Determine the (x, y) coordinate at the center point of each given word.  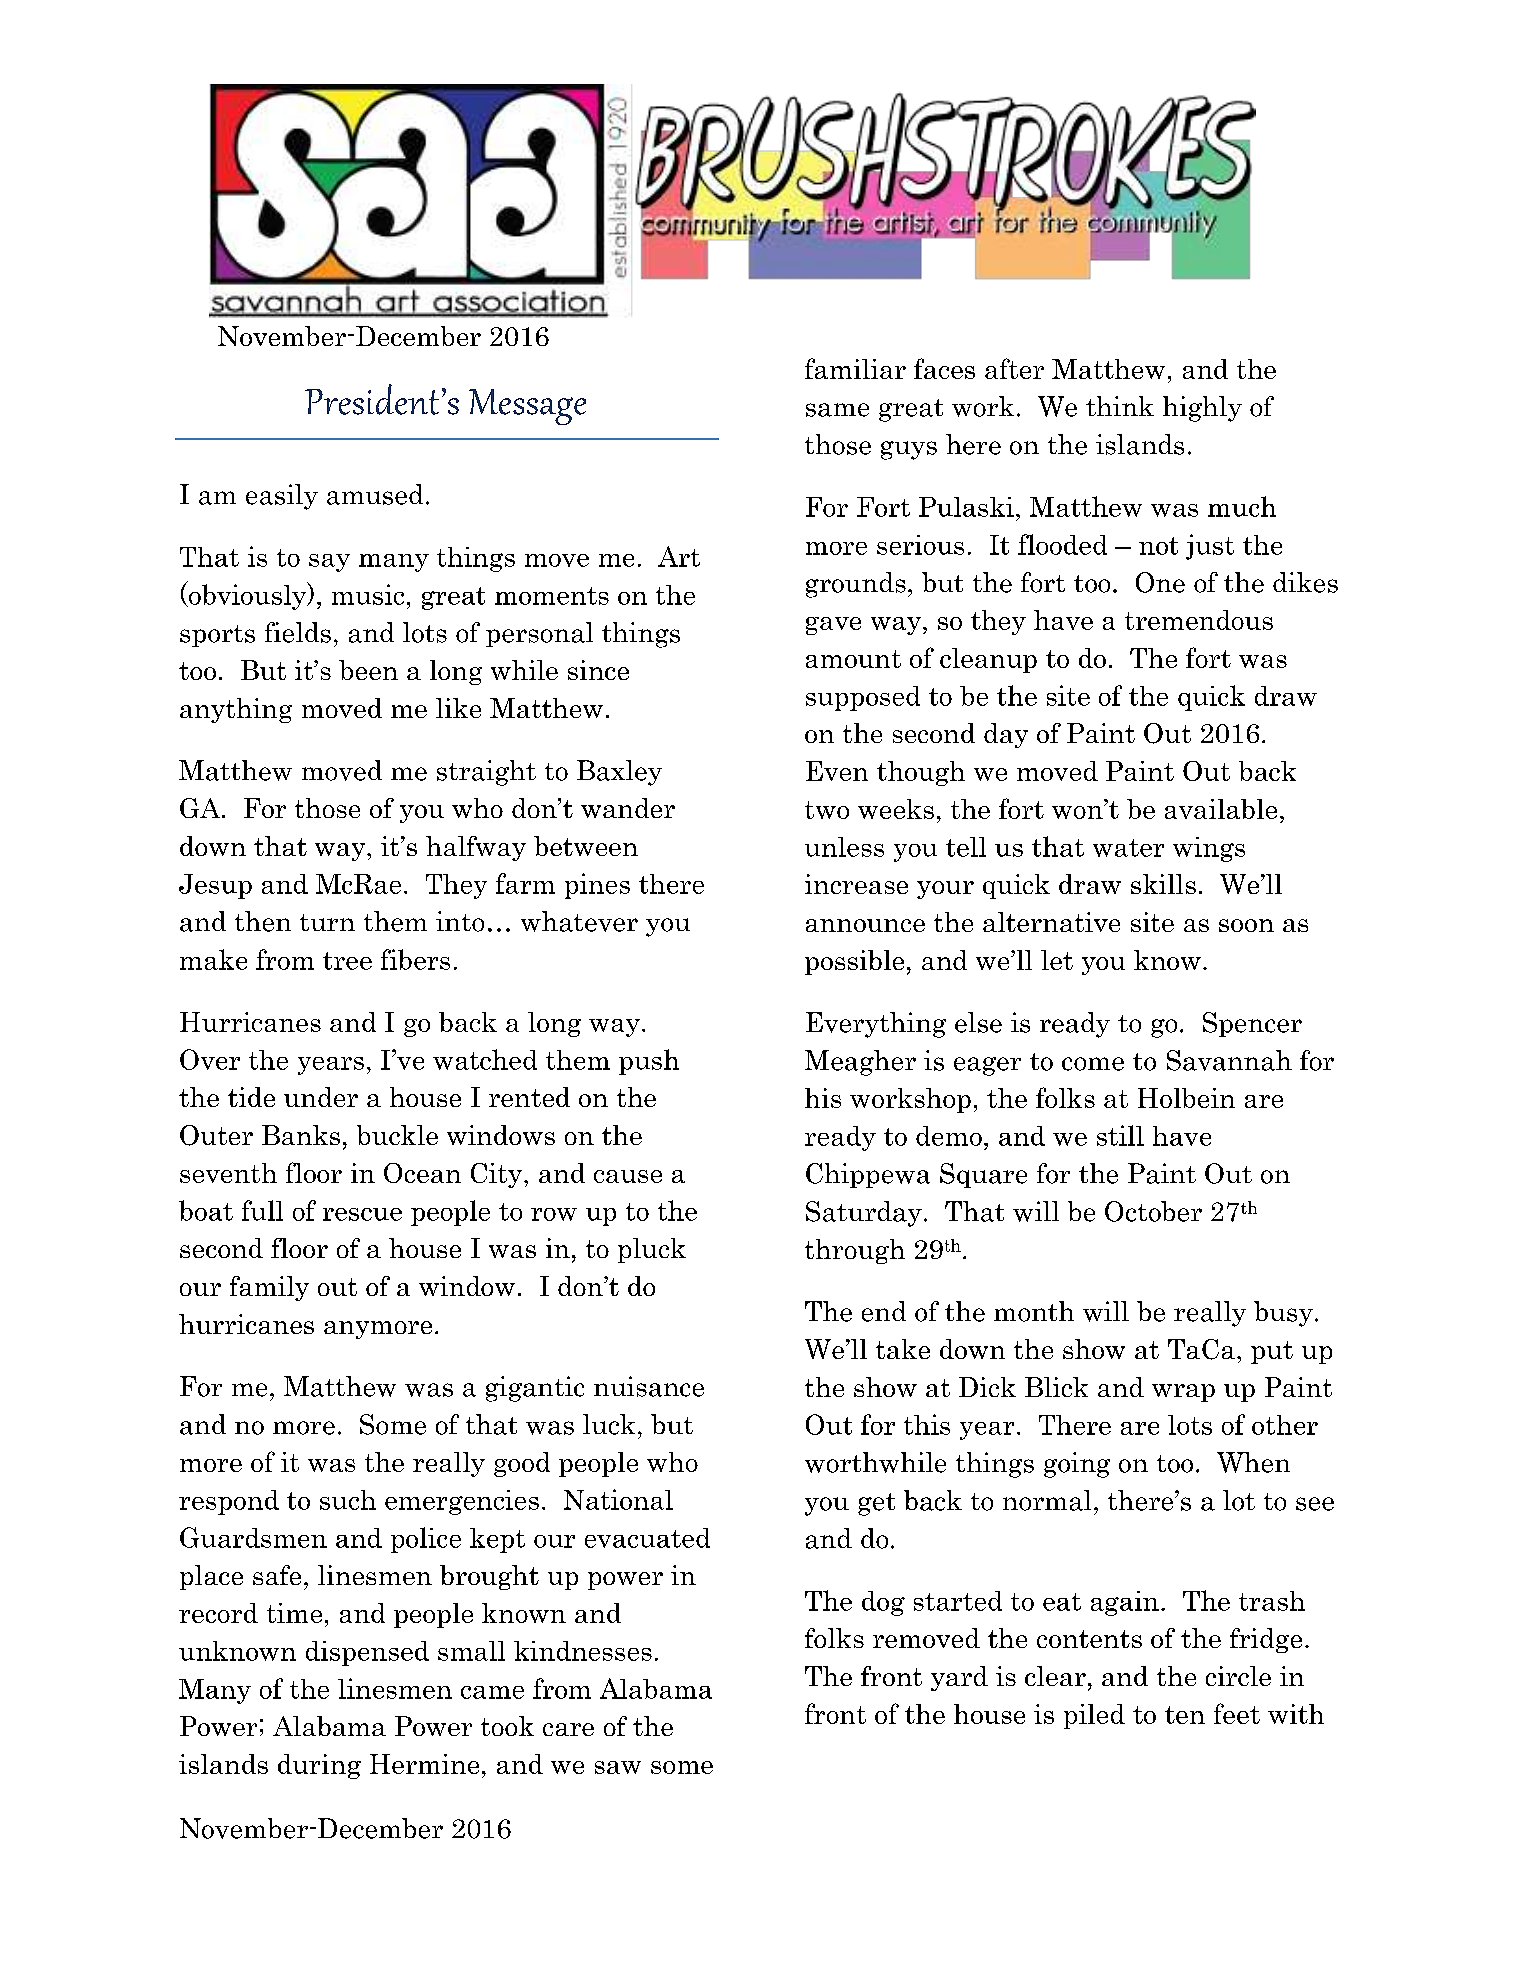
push (649, 1062)
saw (618, 1767)
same (837, 410)
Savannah (1229, 1060)
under (321, 1097)
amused (375, 494)
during (319, 1766)
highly (1202, 409)
